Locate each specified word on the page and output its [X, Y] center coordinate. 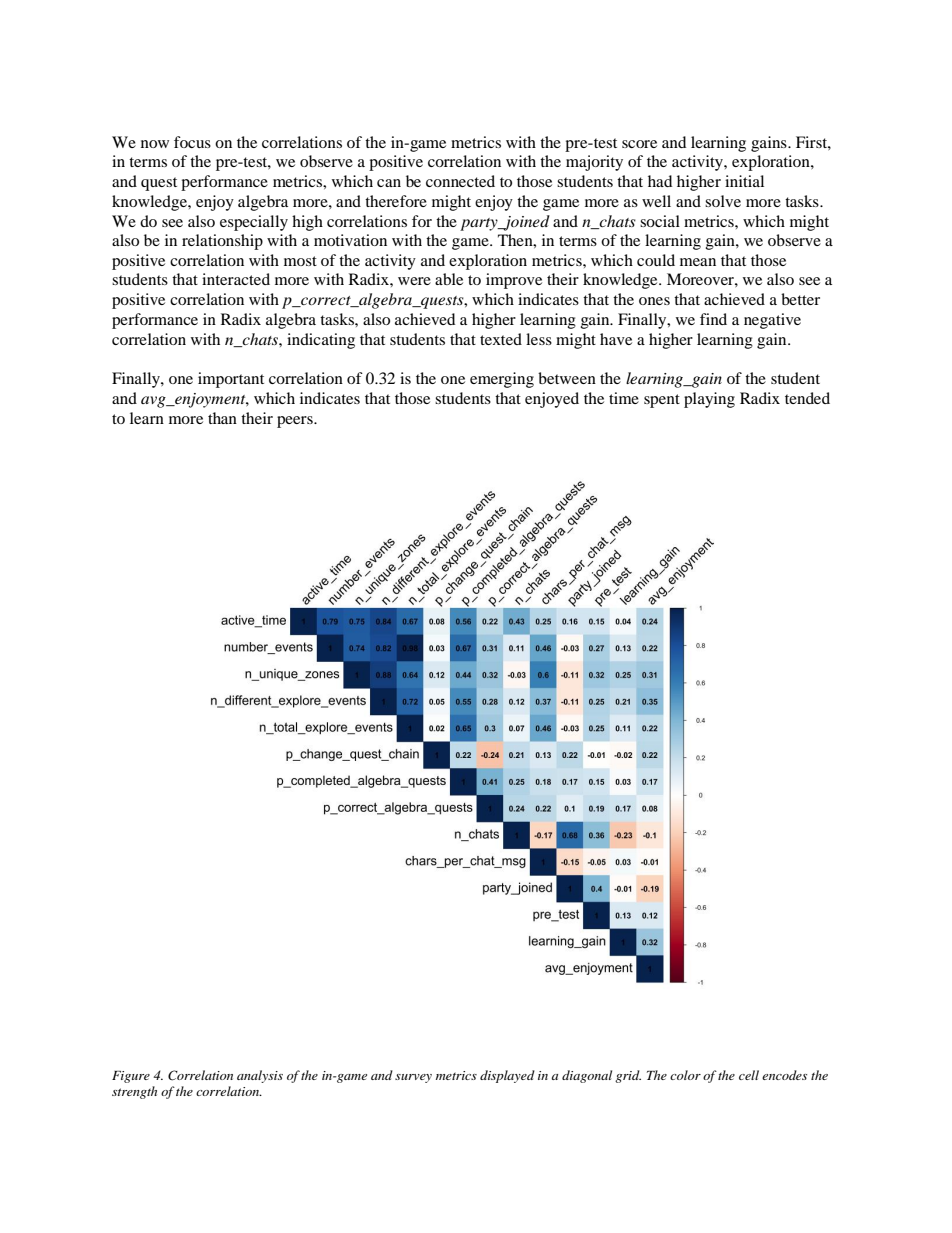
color [685, 1075]
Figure [131, 1077]
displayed [507, 1076]
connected [460, 181]
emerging [502, 380]
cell [749, 1075]
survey [413, 1078]
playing [709, 400]
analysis [260, 1076]
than [222, 418]
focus [192, 142]
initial [744, 181]
